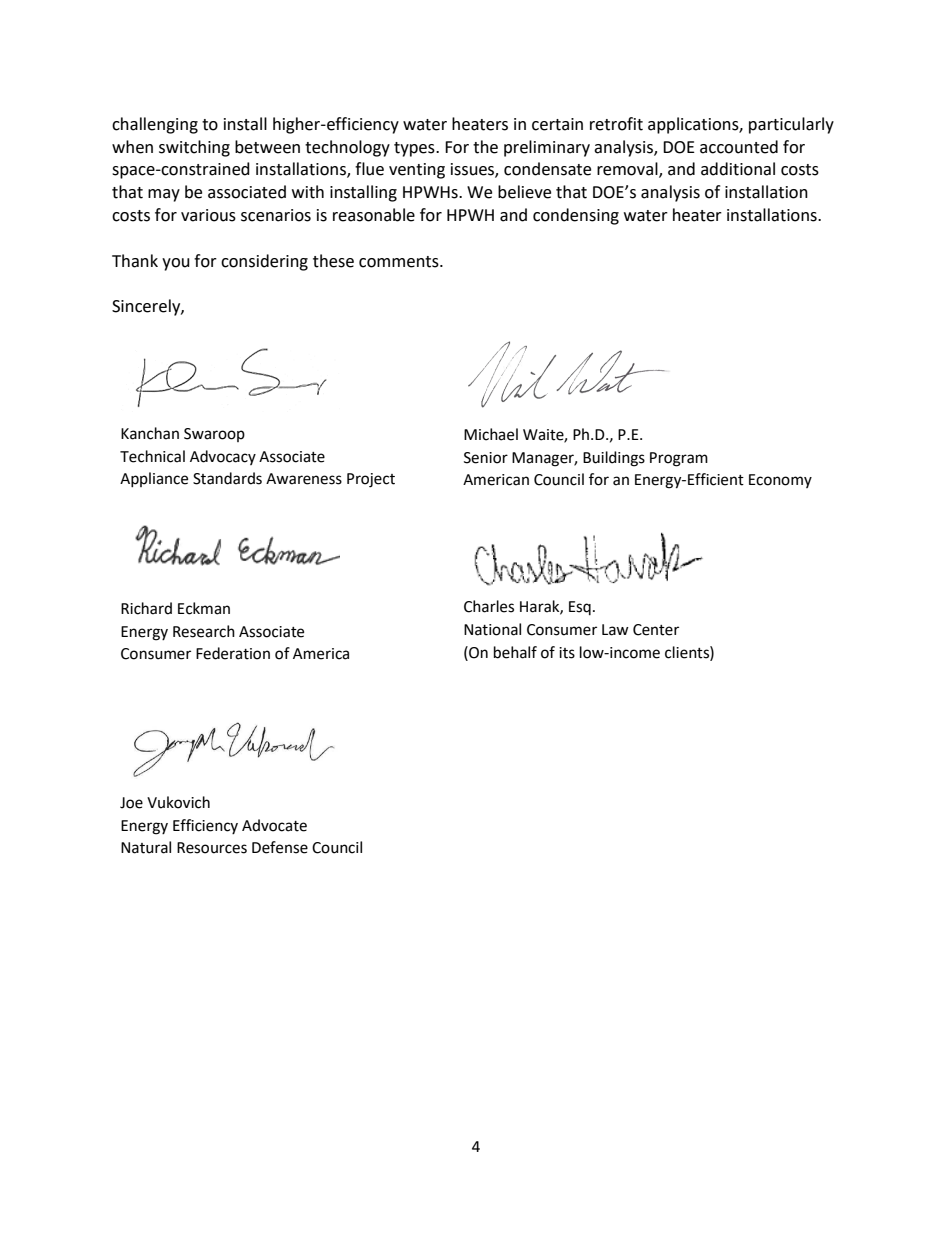  Describe the element at coordinates (176, 264) in the page. I see `you` at that location.
